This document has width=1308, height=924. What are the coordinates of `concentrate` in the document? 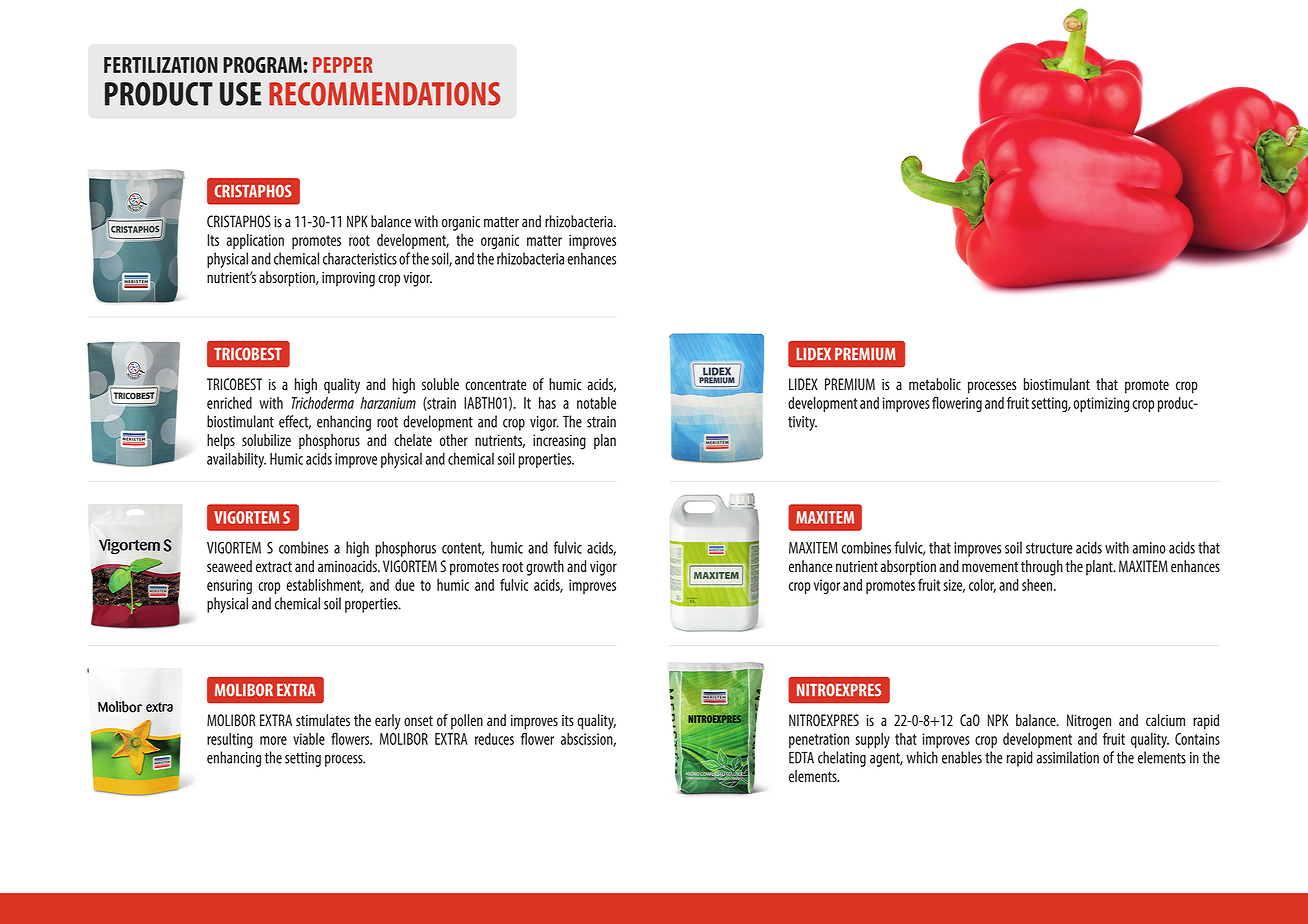 It's located at (495, 385).
